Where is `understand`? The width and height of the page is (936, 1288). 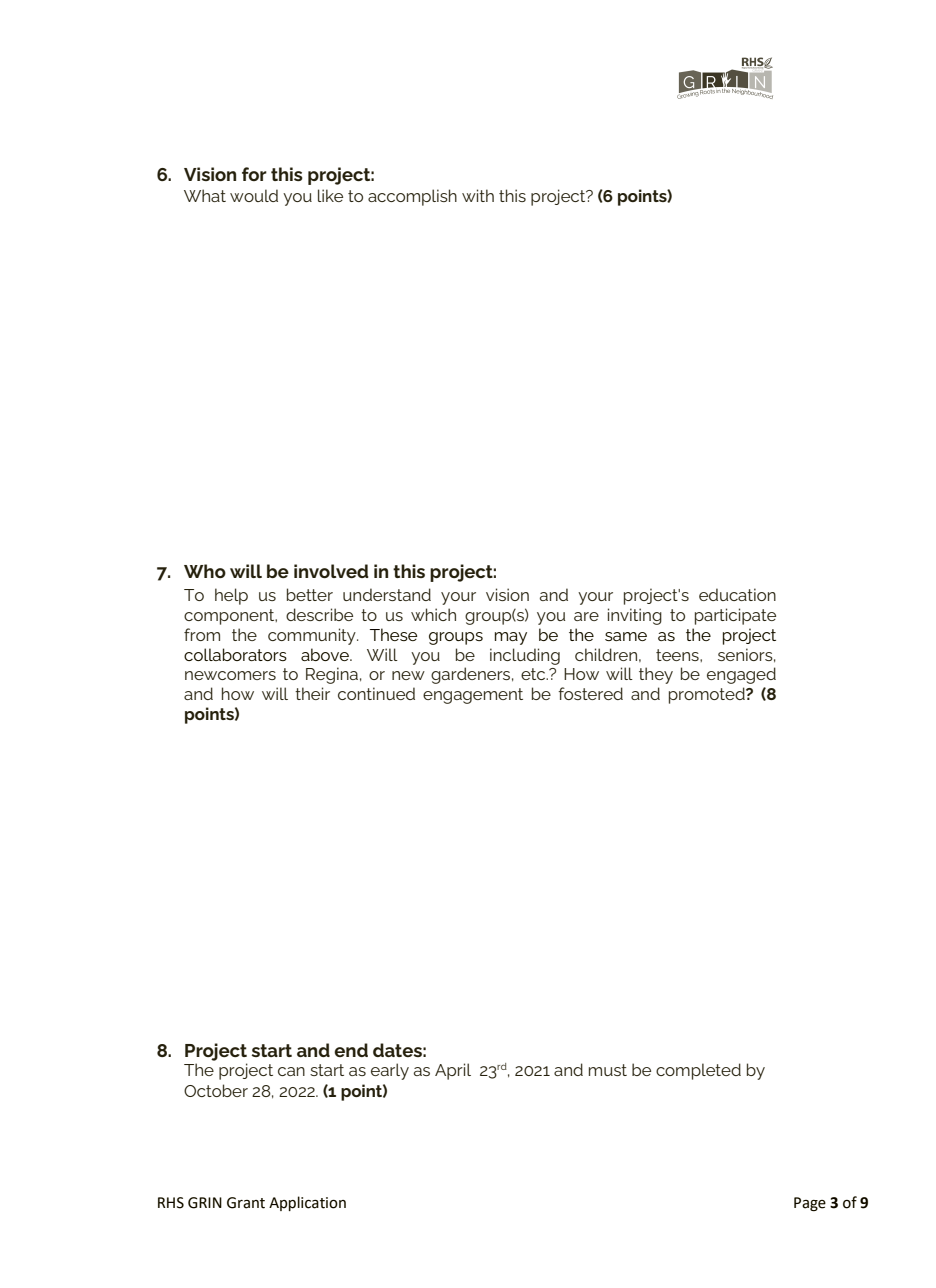
understand is located at coordinates (387, 594).
